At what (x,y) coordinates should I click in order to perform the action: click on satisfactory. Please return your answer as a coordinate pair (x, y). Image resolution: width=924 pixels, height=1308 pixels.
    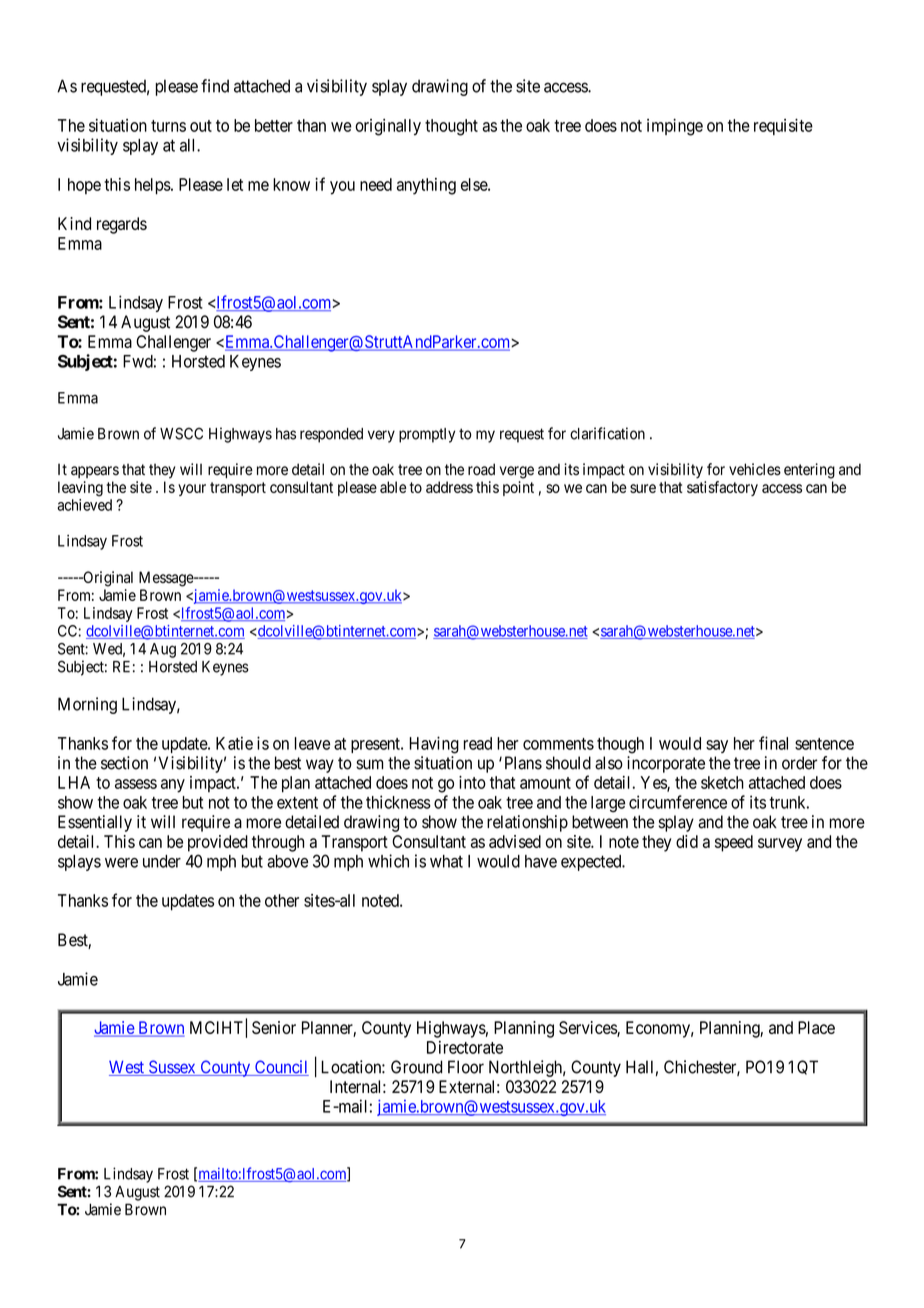
    Looking at the image, I should click on (722, 488).
